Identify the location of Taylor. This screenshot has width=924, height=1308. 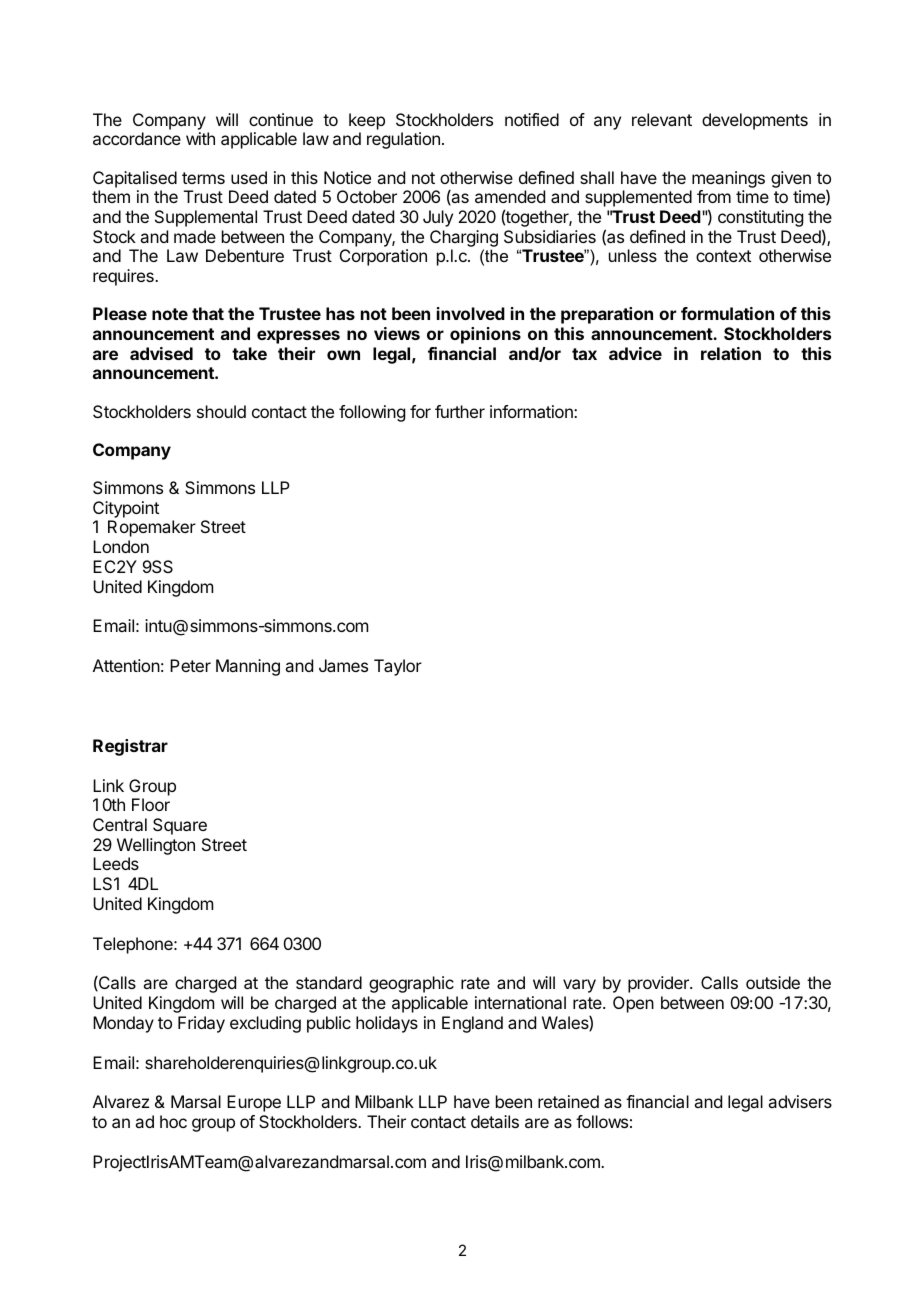
(398, 667).
